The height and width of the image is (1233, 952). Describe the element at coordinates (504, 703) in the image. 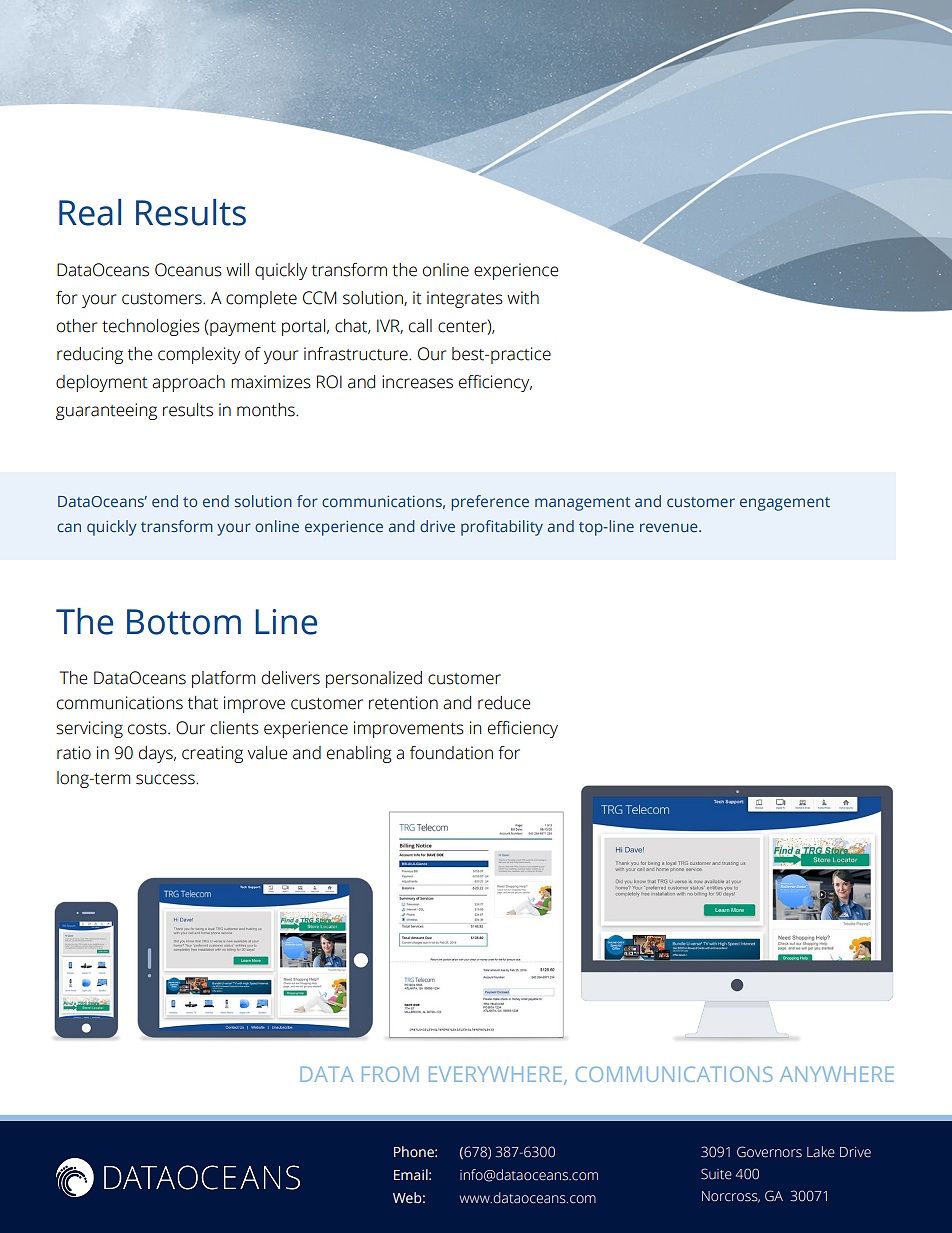

I see `reduce` at that location.
